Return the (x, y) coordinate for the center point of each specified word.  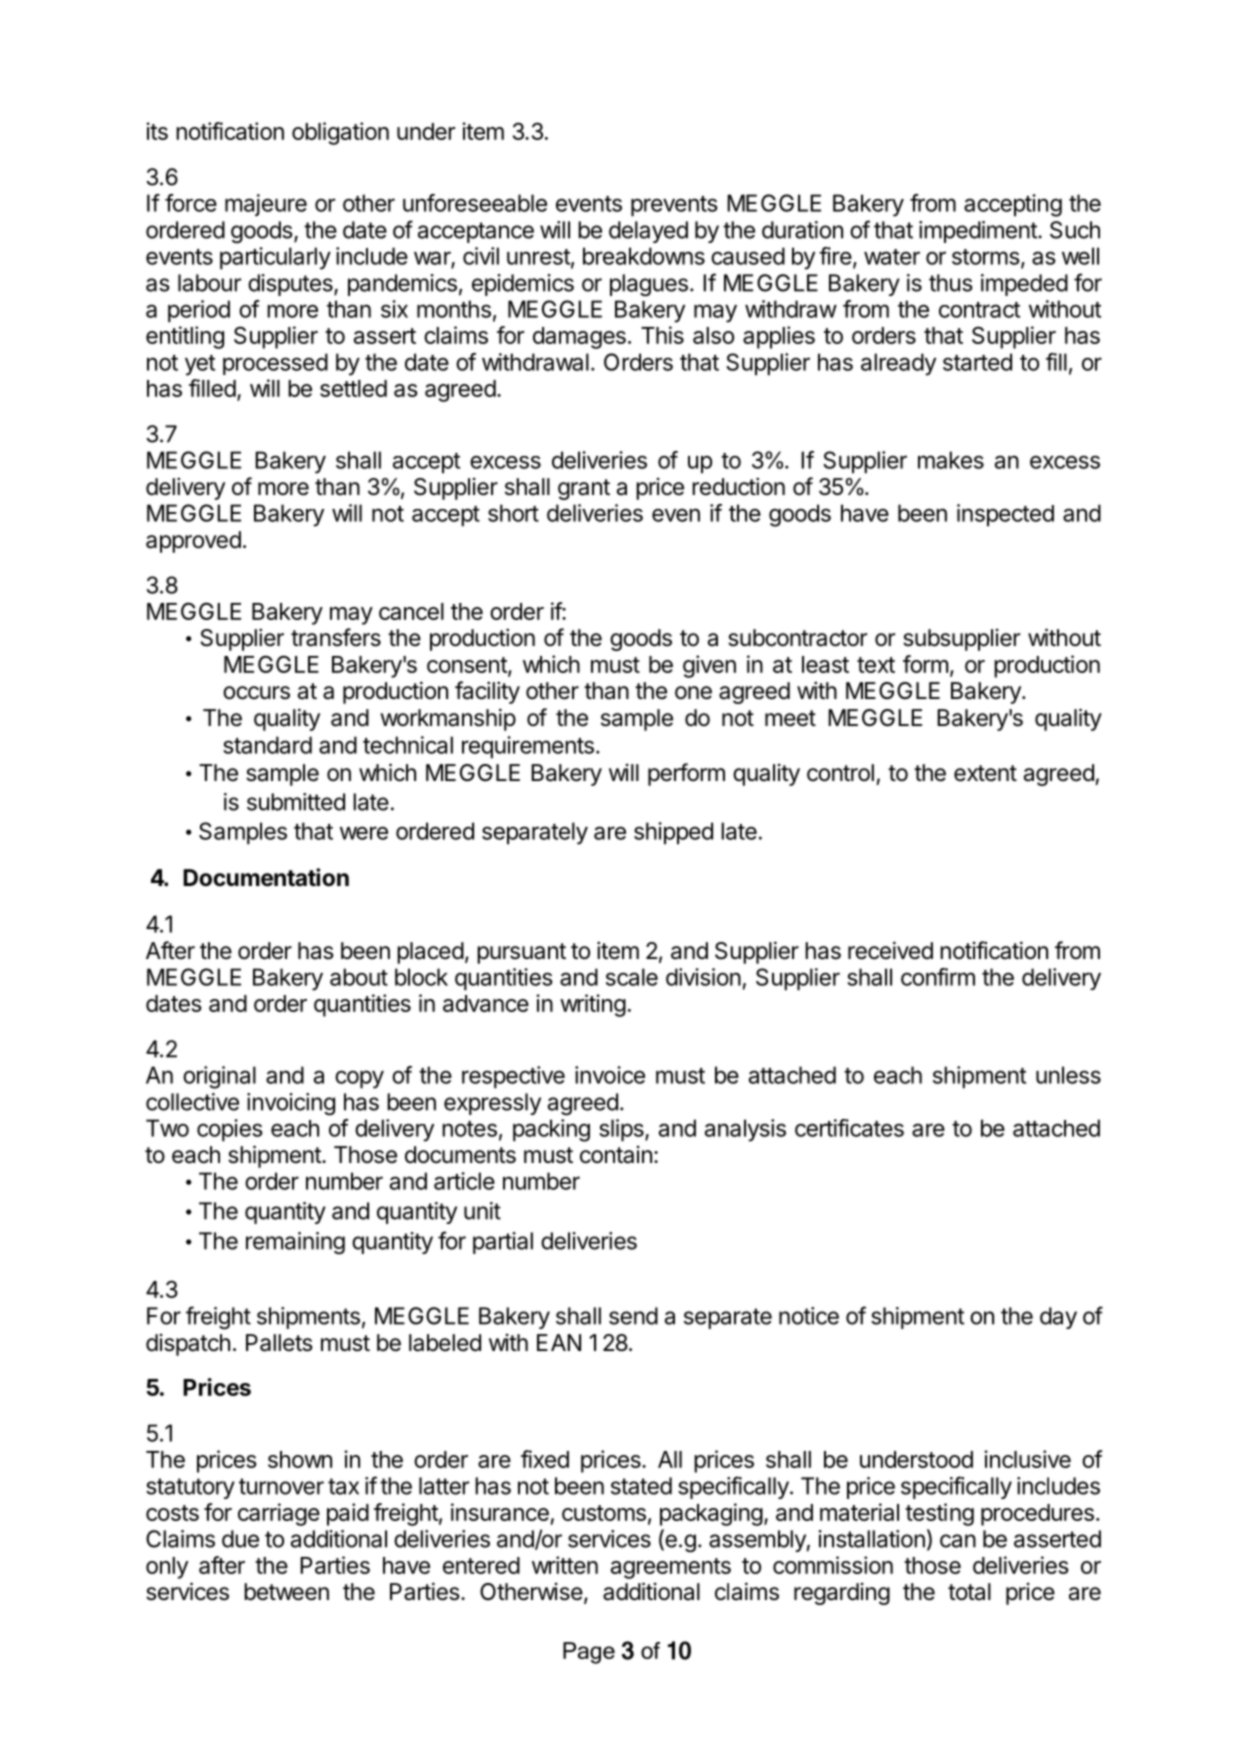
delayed (648, 232)
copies (230, 1130)
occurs (256, 693)
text (876, 665)
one (693, 693)
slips (622, 1130)
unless (1068, 1075)
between (286, 1592)
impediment (979, 232)
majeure (266, 205)
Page (589, 1653)
